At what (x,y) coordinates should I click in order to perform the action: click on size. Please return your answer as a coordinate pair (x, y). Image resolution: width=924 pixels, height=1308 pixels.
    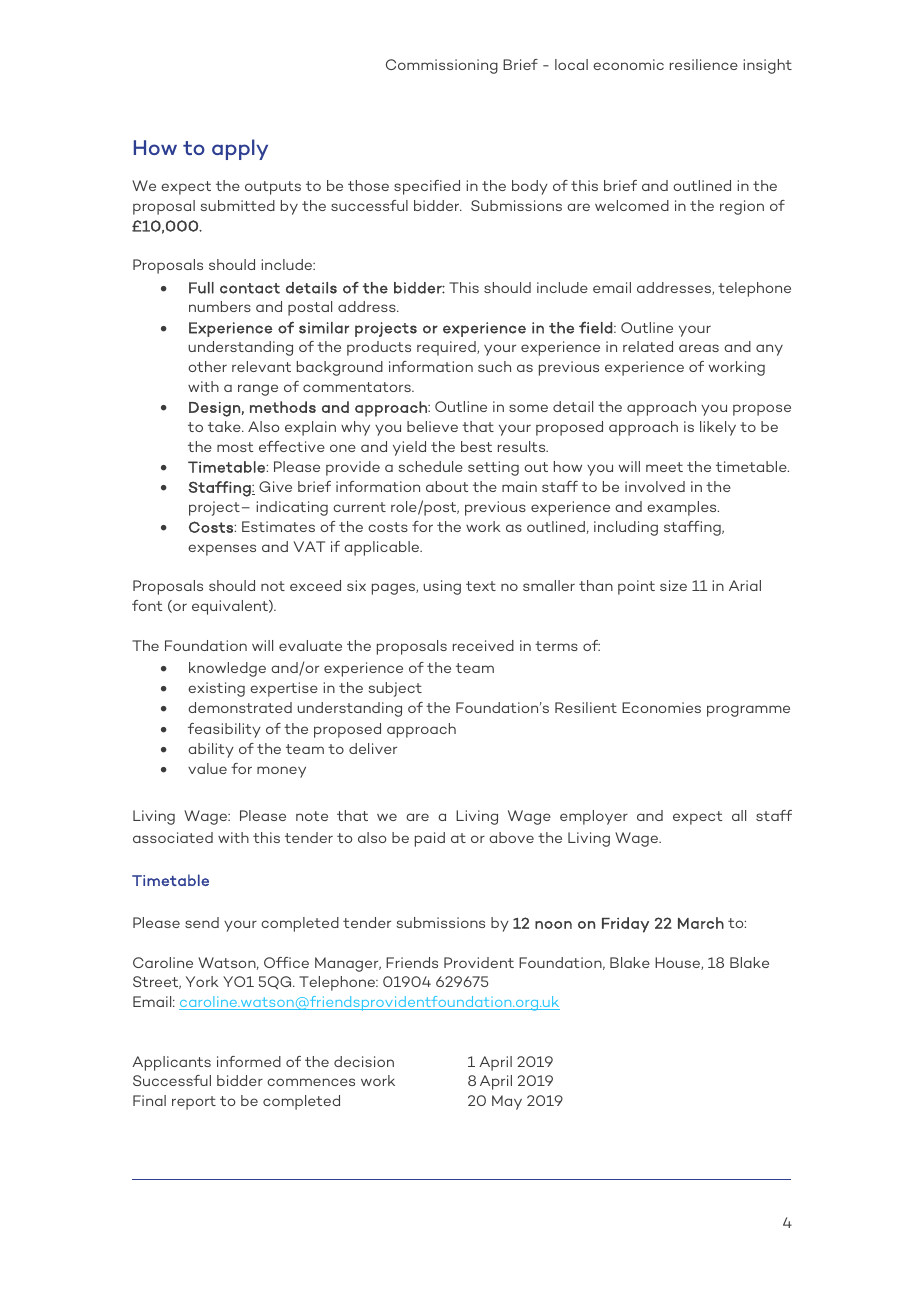
    Looking at the image, I should click on (673, 585).
